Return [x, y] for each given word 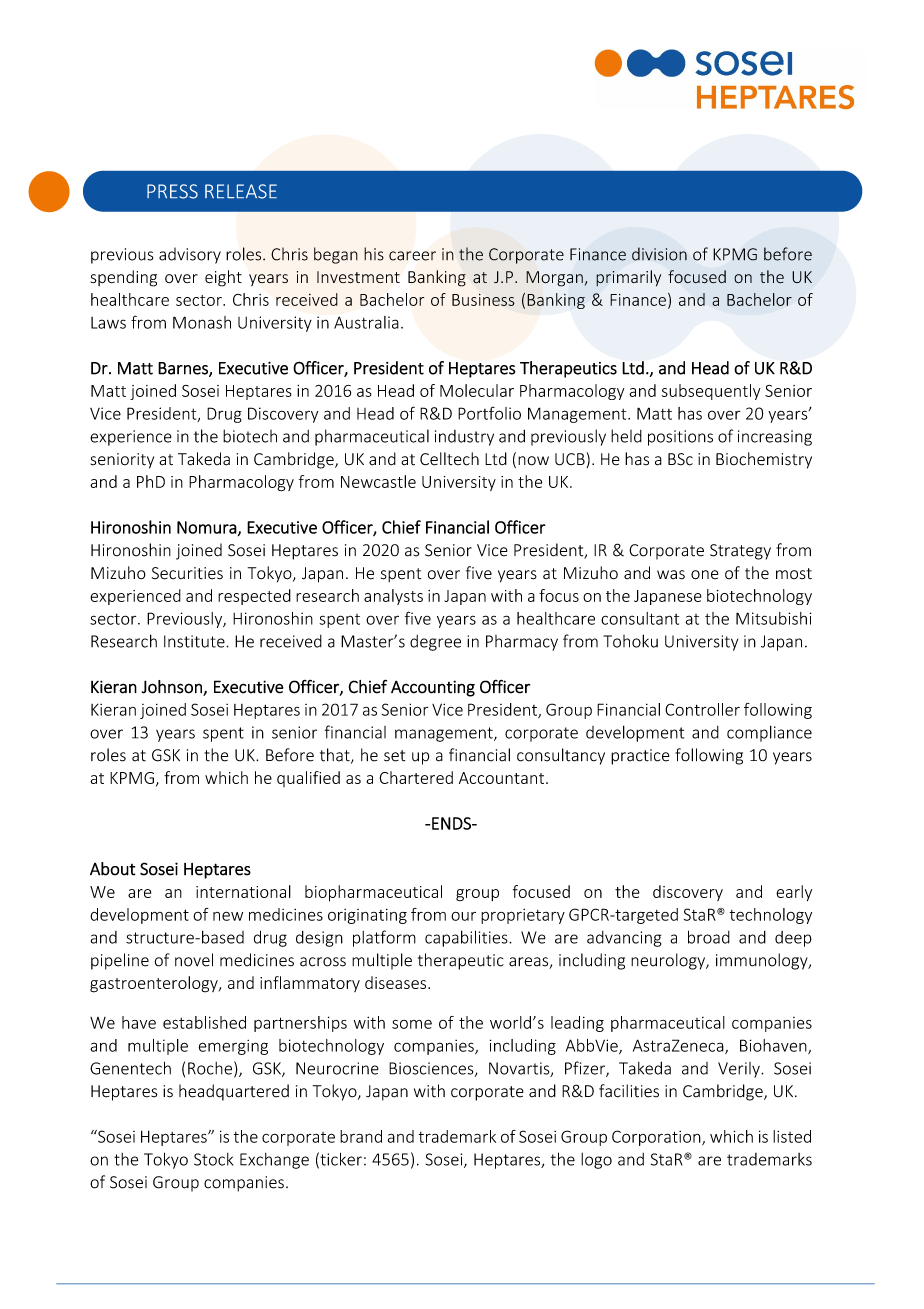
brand [361, 1136]
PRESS [172, 191]
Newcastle [378, 481]
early [794, 893]
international [243, 891]
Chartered [416, 777]
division [659, 254]
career [412, 256]
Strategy [740, 552]
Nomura [207, 527]
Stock [213, 1159]
